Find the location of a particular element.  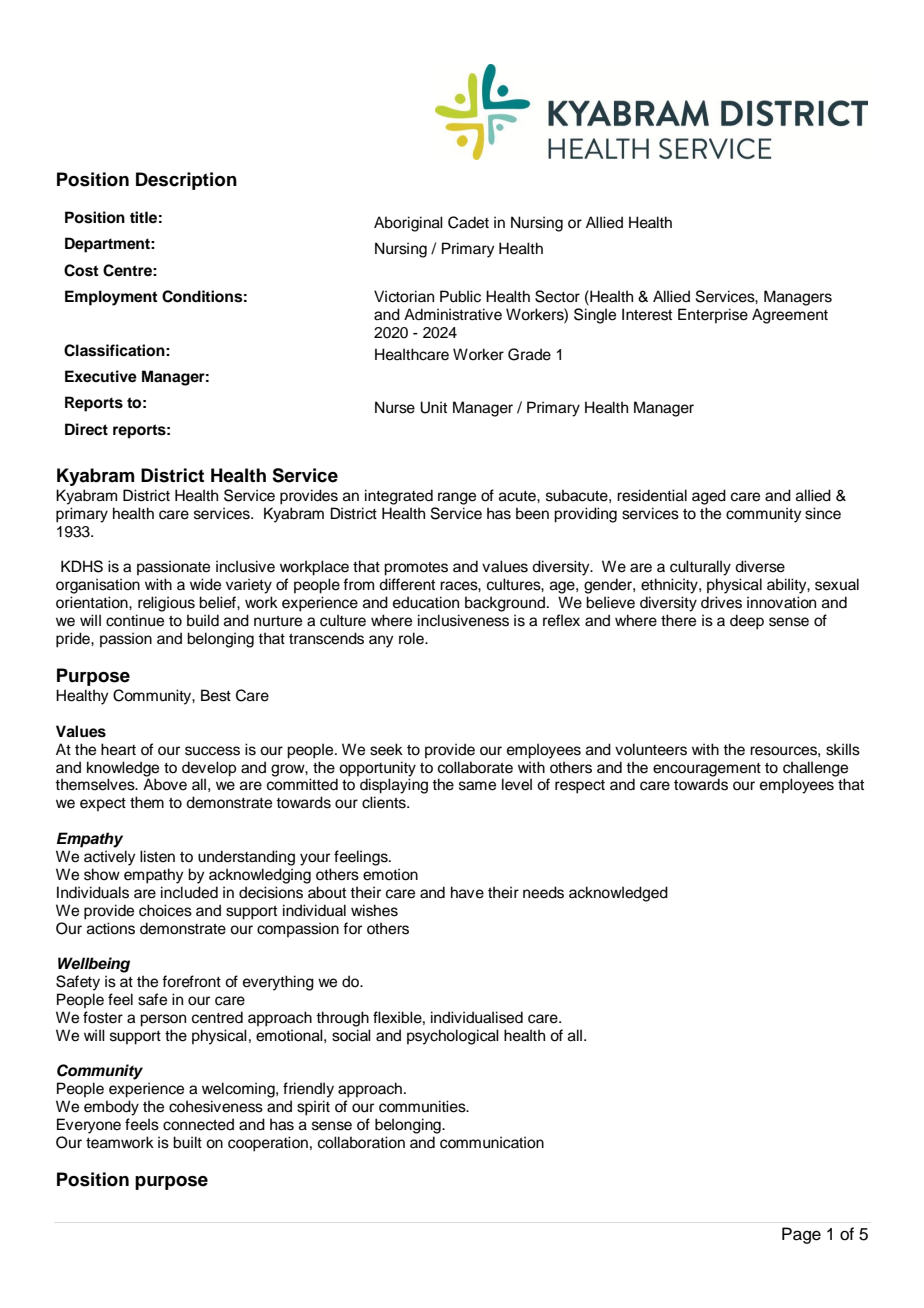

Description is located at coordinates (186, 181).
